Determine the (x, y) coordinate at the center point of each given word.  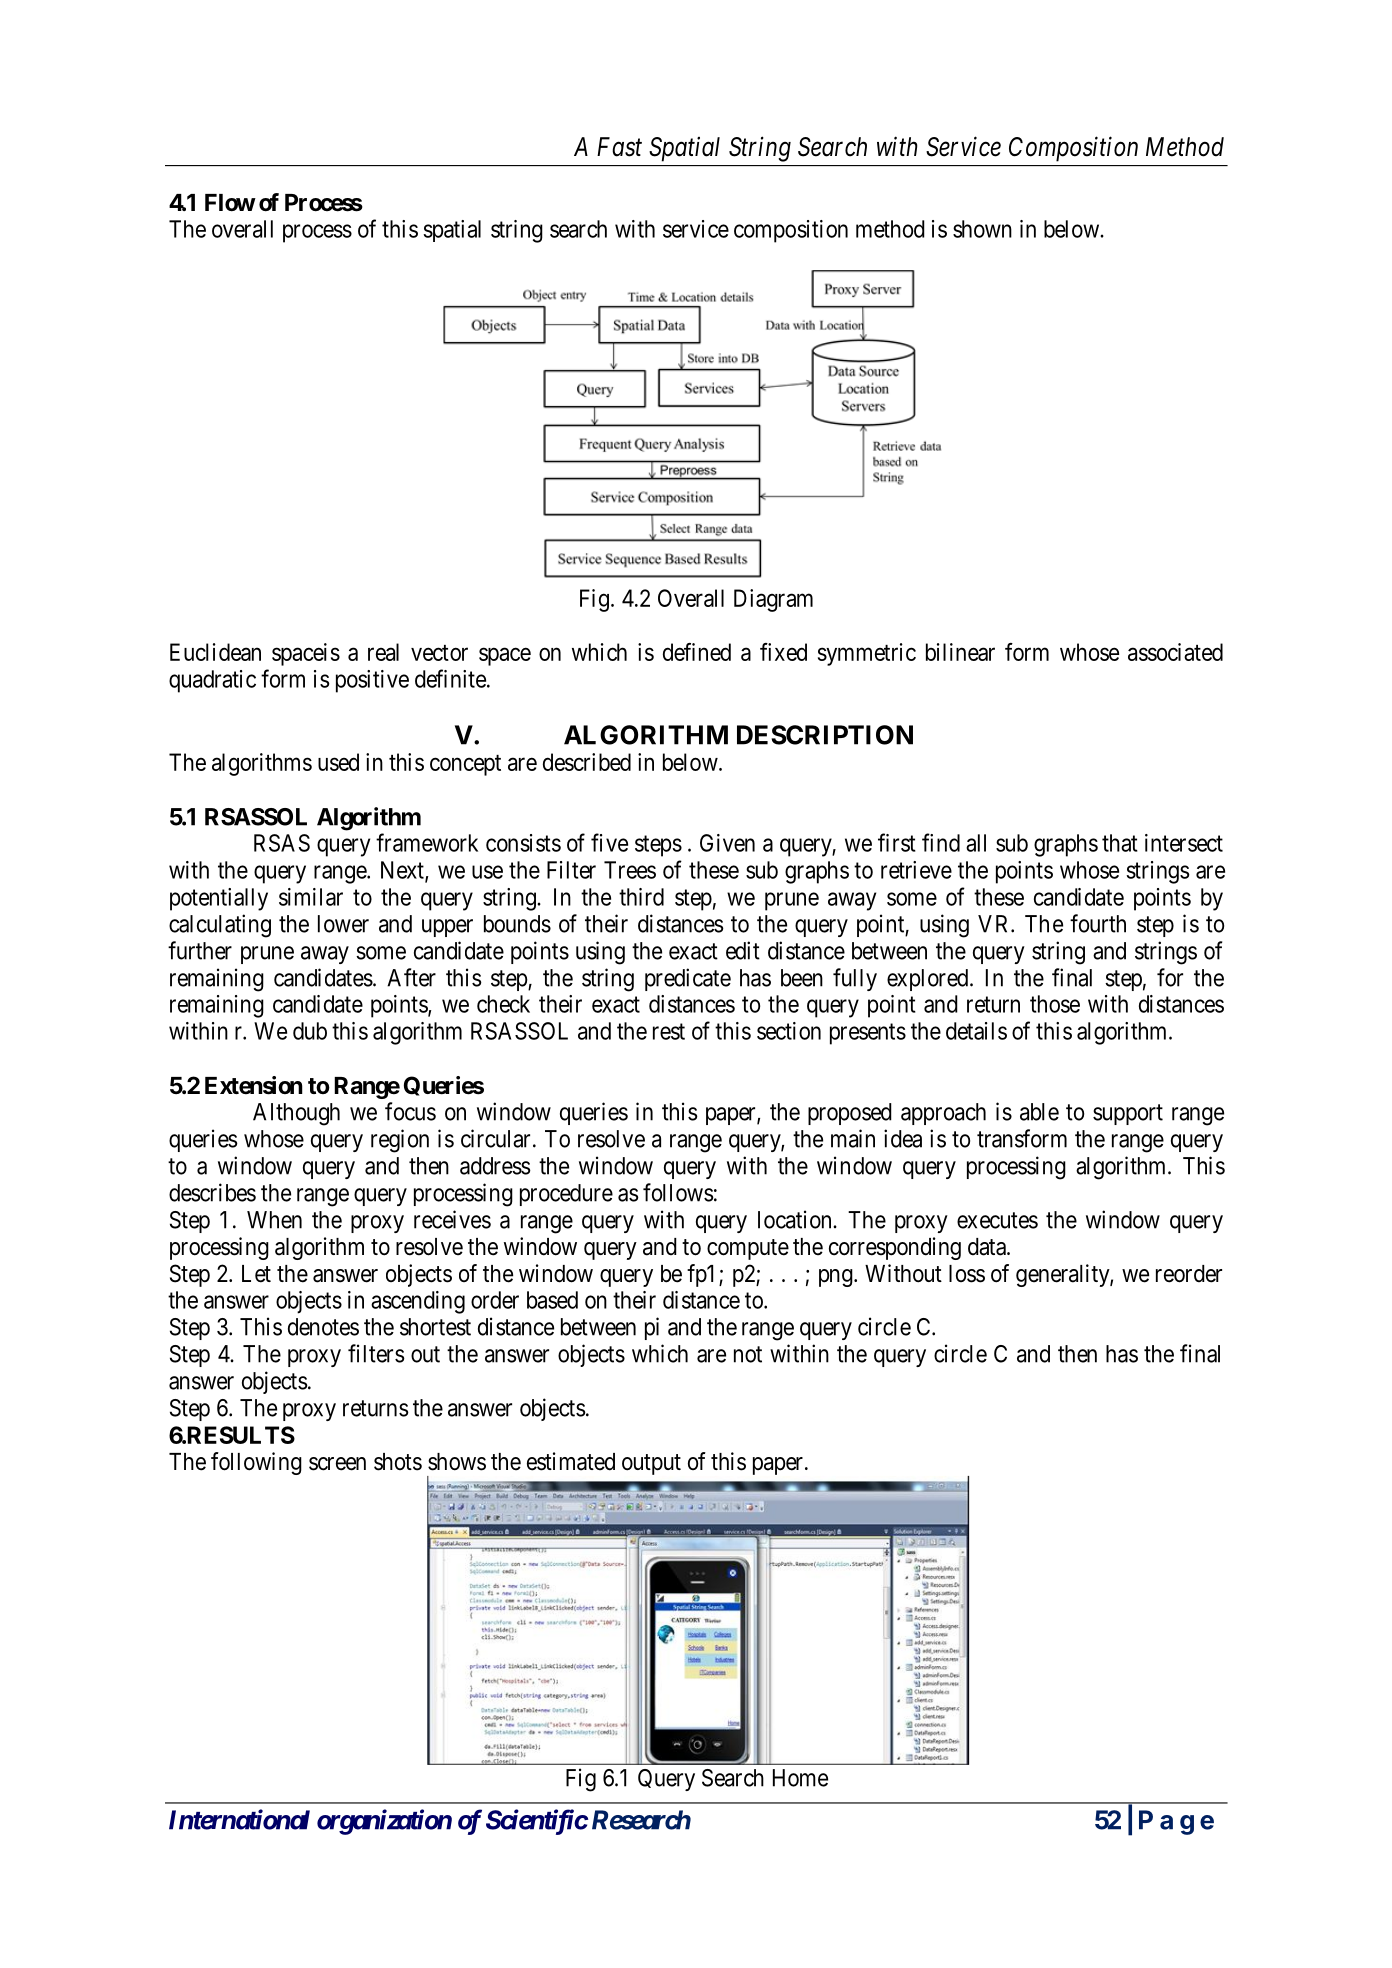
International (239, 1819)
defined (697, 652)
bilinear (960, 652)
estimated (571, 1461)
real (383, 652)
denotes (323, 1327)
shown (982, 229)
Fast (619, 147)
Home (800, 1778)
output (651, 1464)
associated (1175, 652)
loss (967, 1274)
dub (310, 1031)
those (1055, 1004)
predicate (688, 979)
